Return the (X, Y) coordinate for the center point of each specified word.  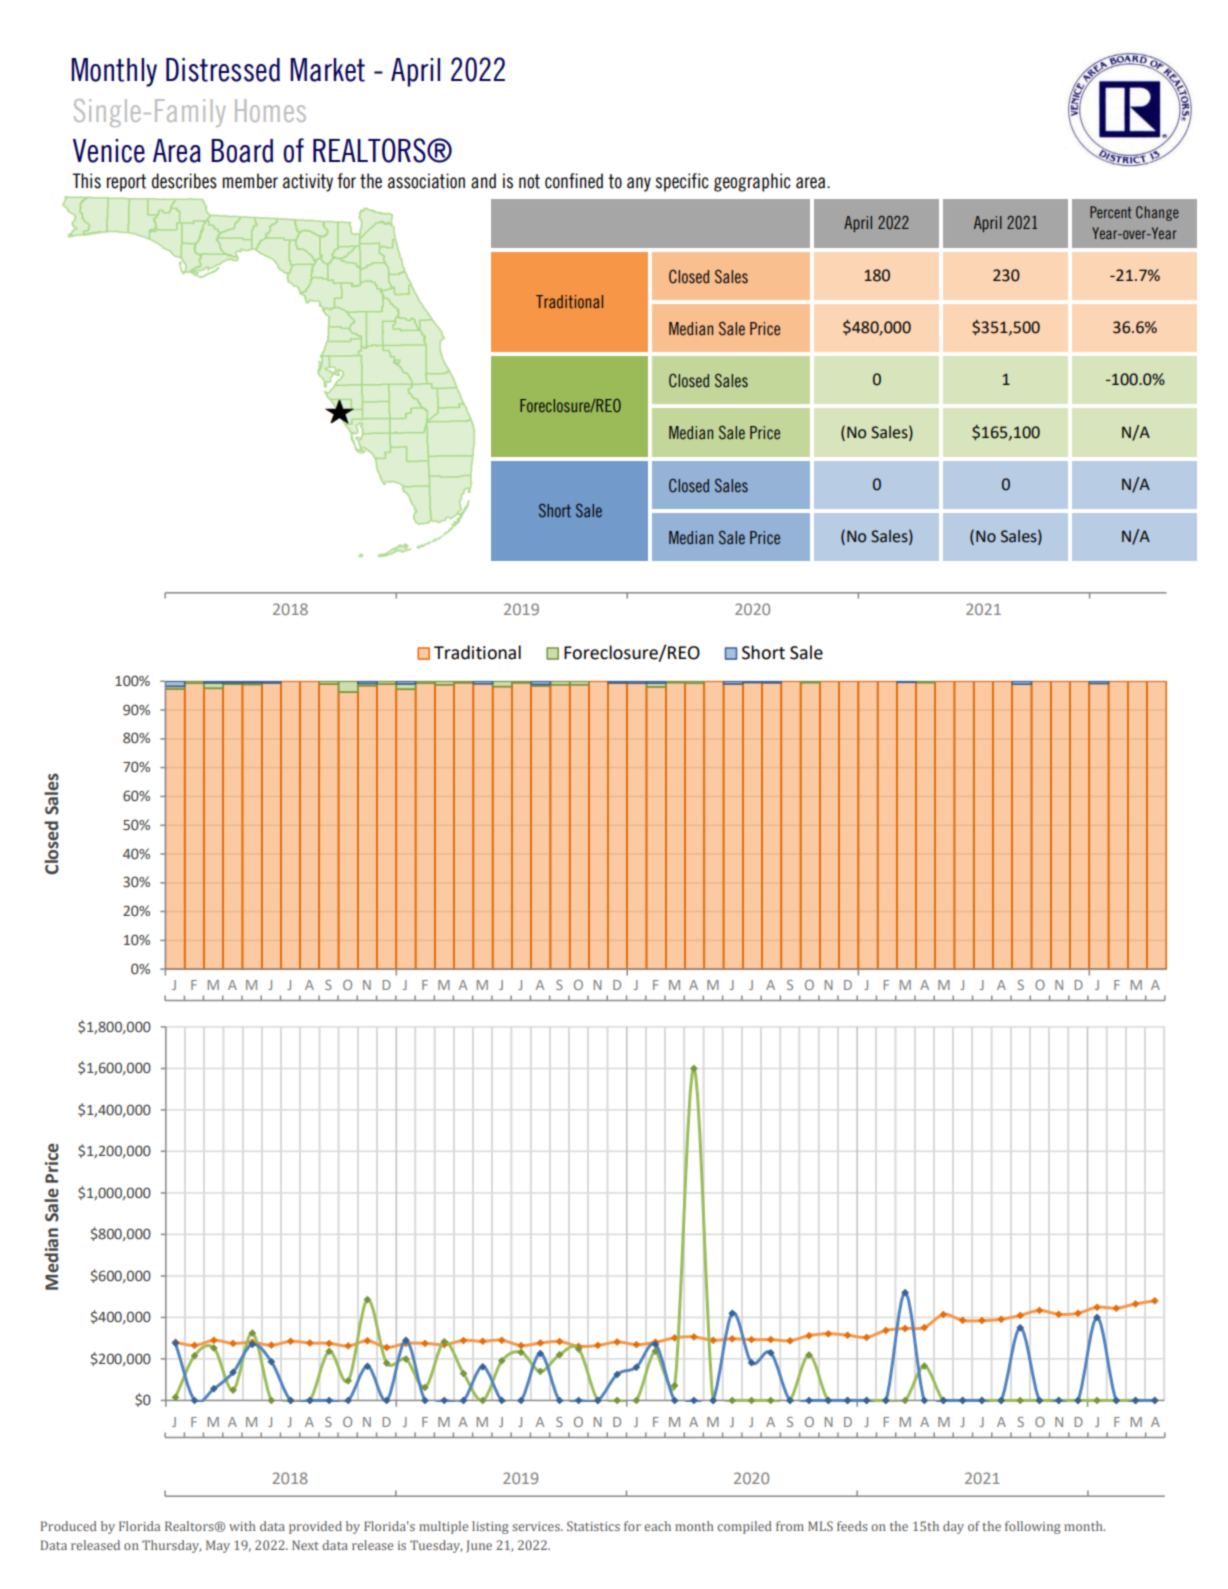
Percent (1110, 212)
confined (574, 181)
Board (242, 151)
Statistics (593, 1526)
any (639, 184)
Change (1157, 213)
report (126, 183)
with (242, 1526)
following (1032, 1527)
